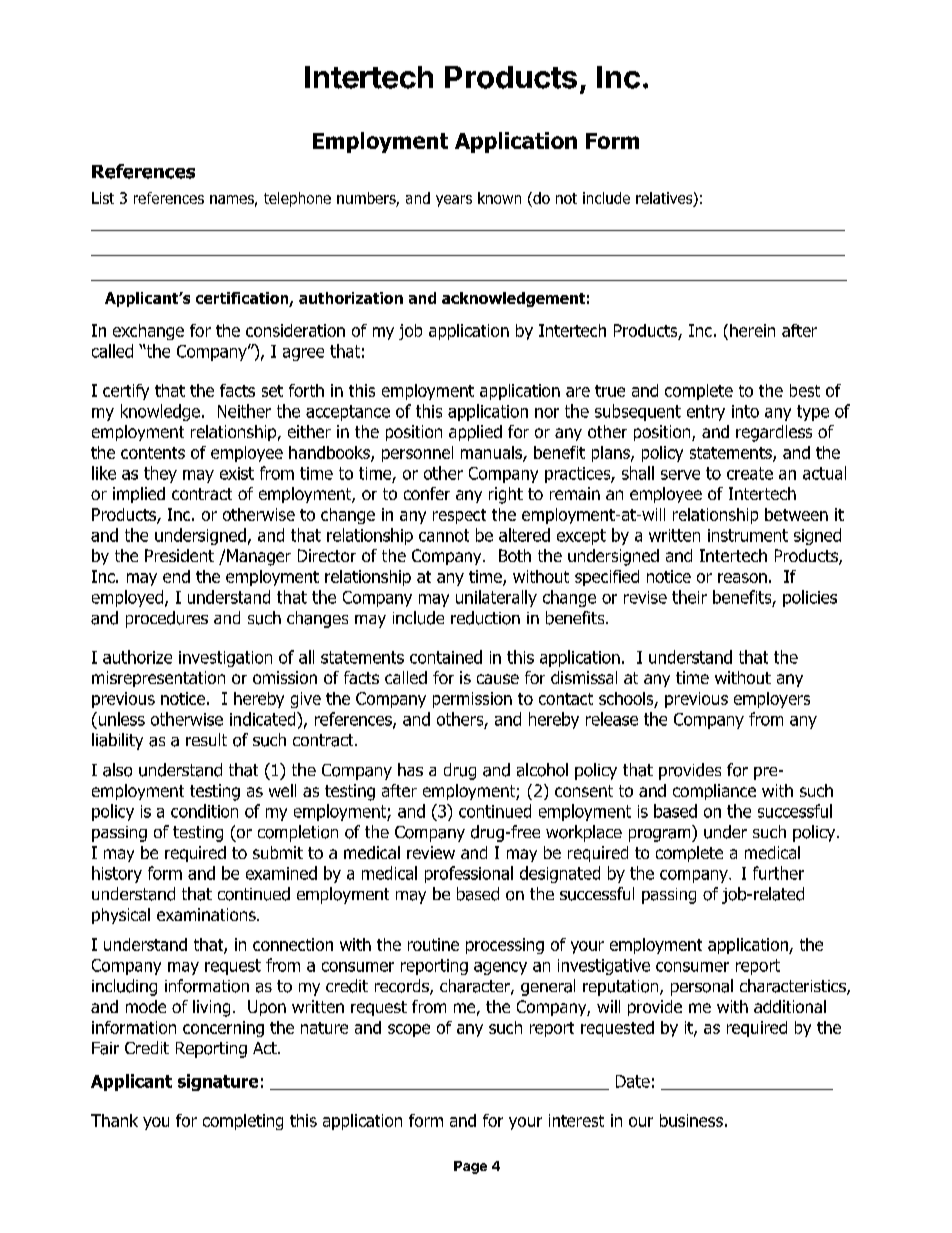 Image resolution: width=952 pixels, height=1233 pixels. I want to click on business, so click(691, 1120).
